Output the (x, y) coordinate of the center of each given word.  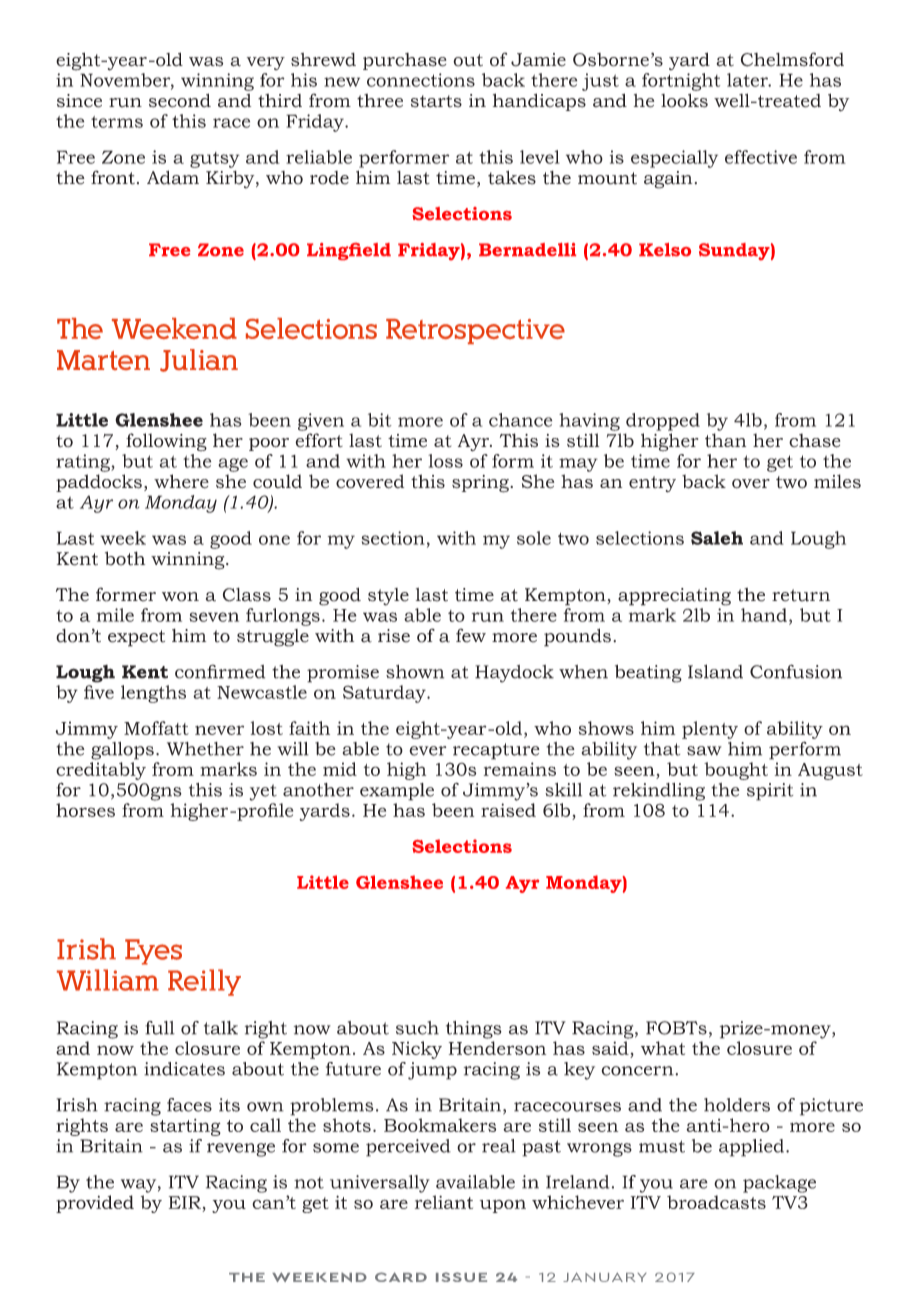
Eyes (153, 952)
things (474, 1030)
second (180, 100)
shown (415, 672)
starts (436, 101)
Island (715, 671)
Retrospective (475, 331)
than (725, 440)
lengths (153, 694)
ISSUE (461, 1277)
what (663, 1048)
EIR (185, 1202)
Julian (199, 360)
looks (684, 100)
